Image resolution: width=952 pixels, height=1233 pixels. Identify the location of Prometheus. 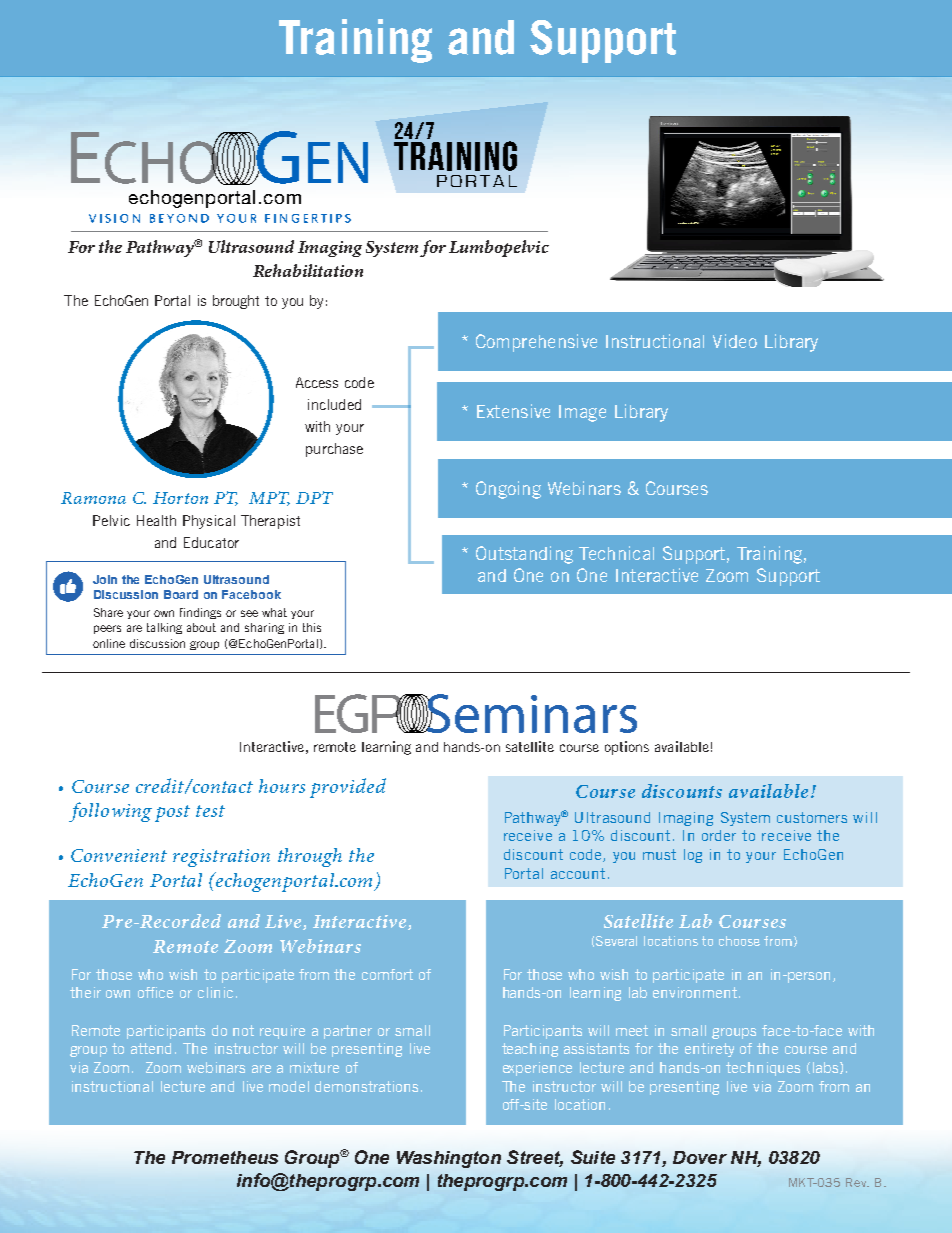
(225, 1157).
